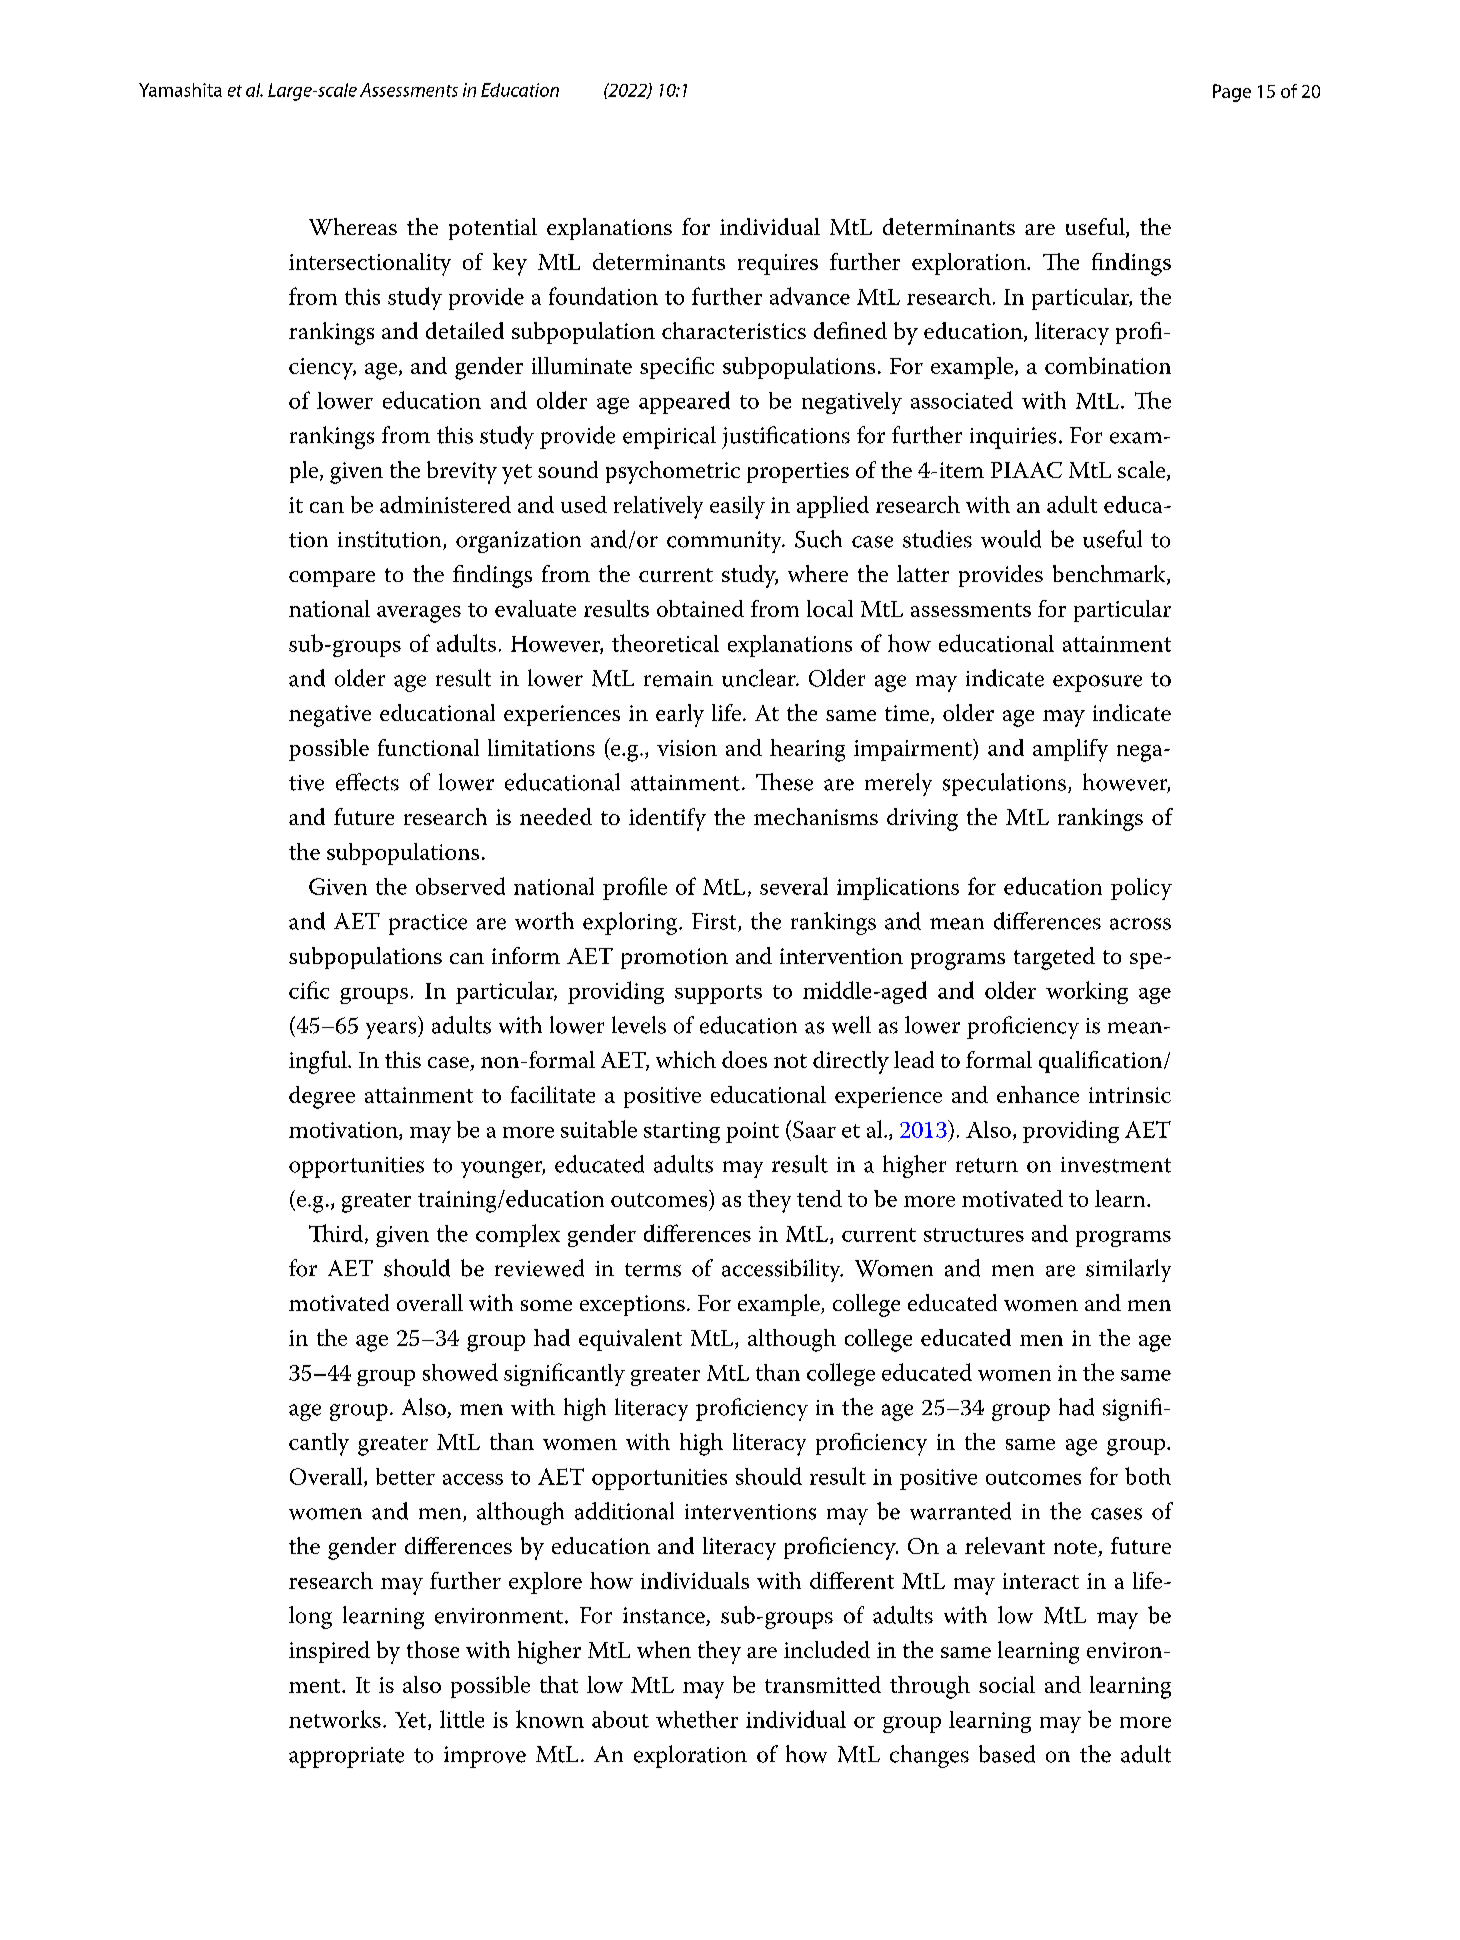 Image resolution: width=1460 pixels, height=1940 pixels. What do you see at coordinates (794, 886) in the screenshot?
I see `several` at bounding box center [794, 886].
